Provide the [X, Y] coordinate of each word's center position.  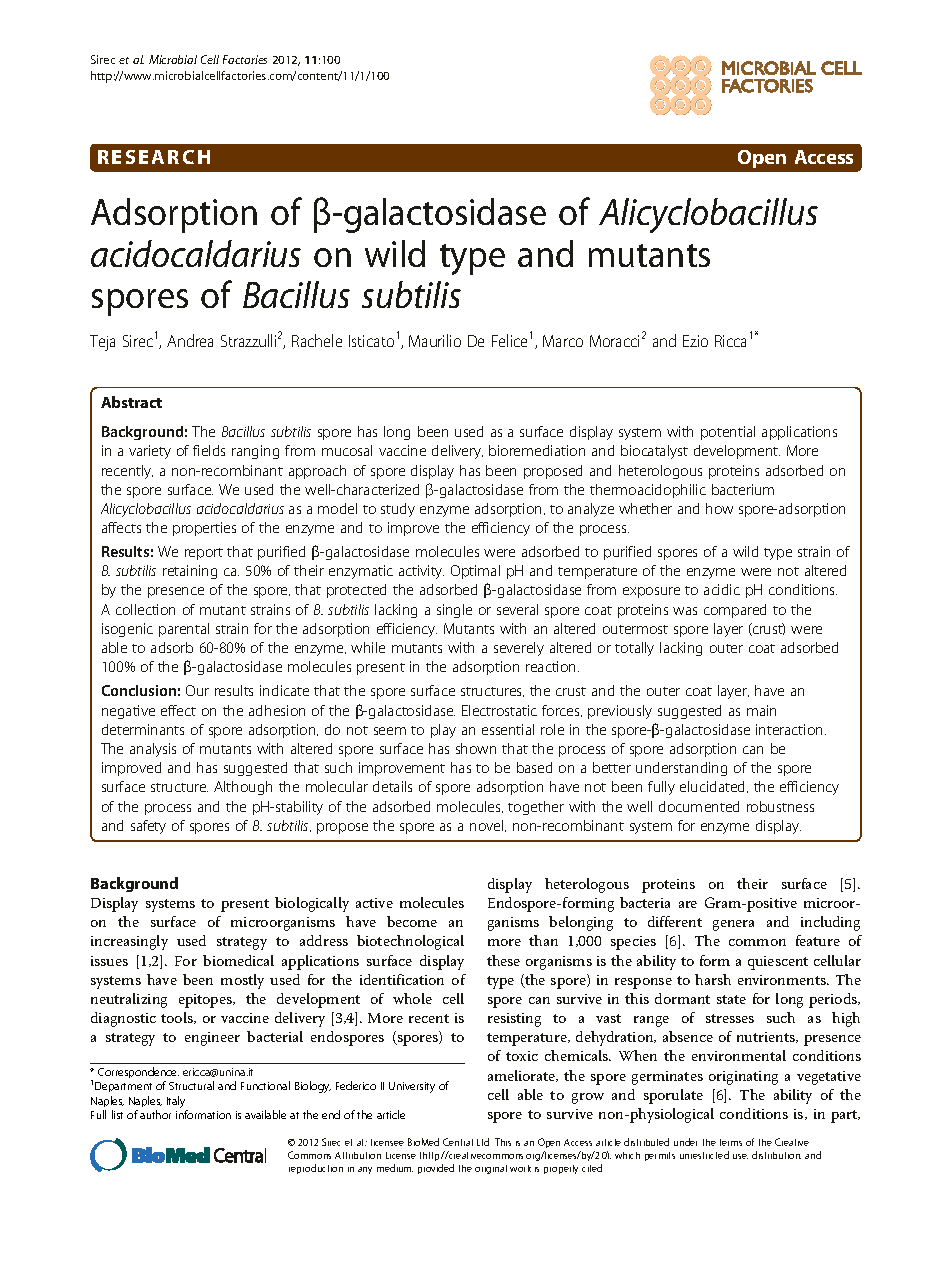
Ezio [695, 341]
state [731, 999]
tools [178, 1018]
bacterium [743, 489]
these [503, 960]
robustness [780, 806]
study [398, 510]
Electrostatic [499, 710]
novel [488, 826]
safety [148, 827]
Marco [563, 341]
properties [204, 529]
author [155, 1114]
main [761, 710]
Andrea [190, 340]
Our [197, 690]
